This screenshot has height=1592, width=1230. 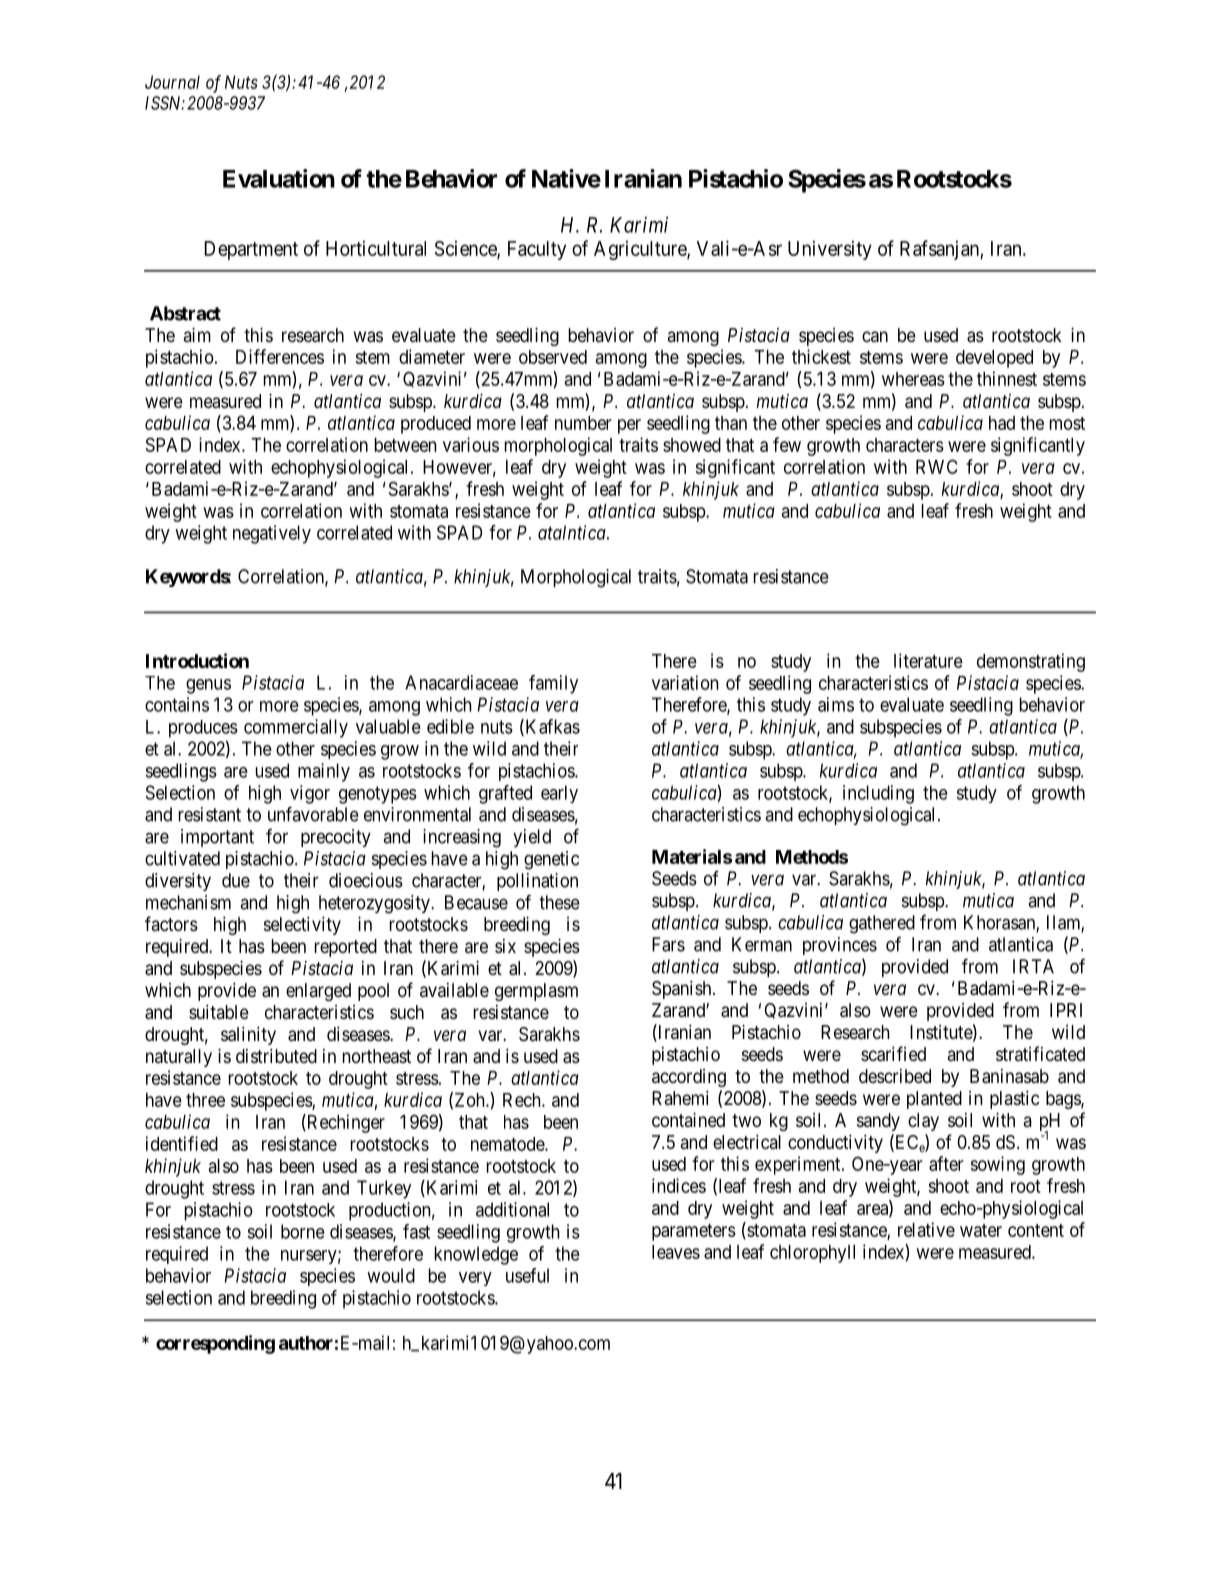 I want to click on Evaluation, so click(x=279, y=178).
